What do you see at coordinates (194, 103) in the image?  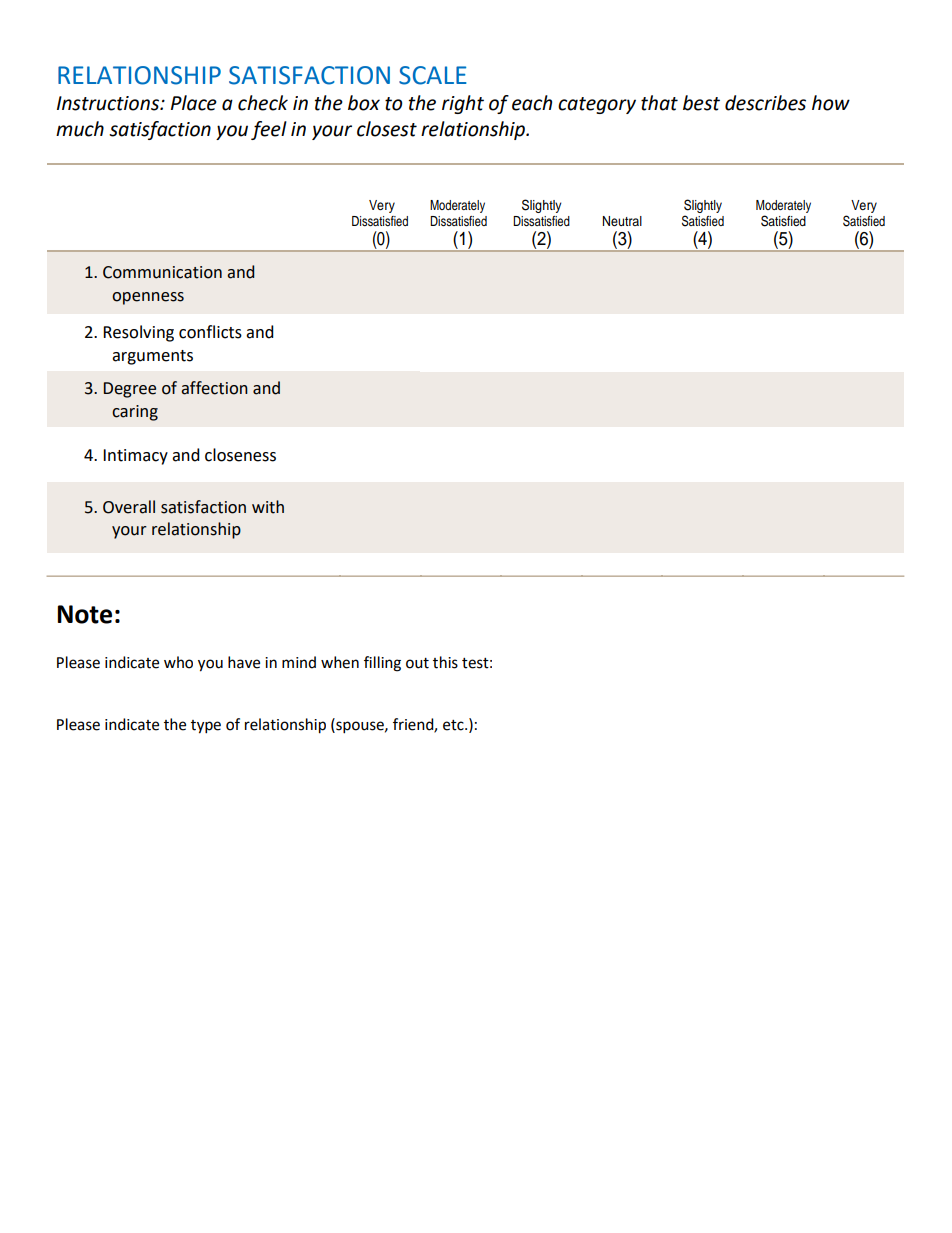 I see `Place` at bounding box center [194, 103].
